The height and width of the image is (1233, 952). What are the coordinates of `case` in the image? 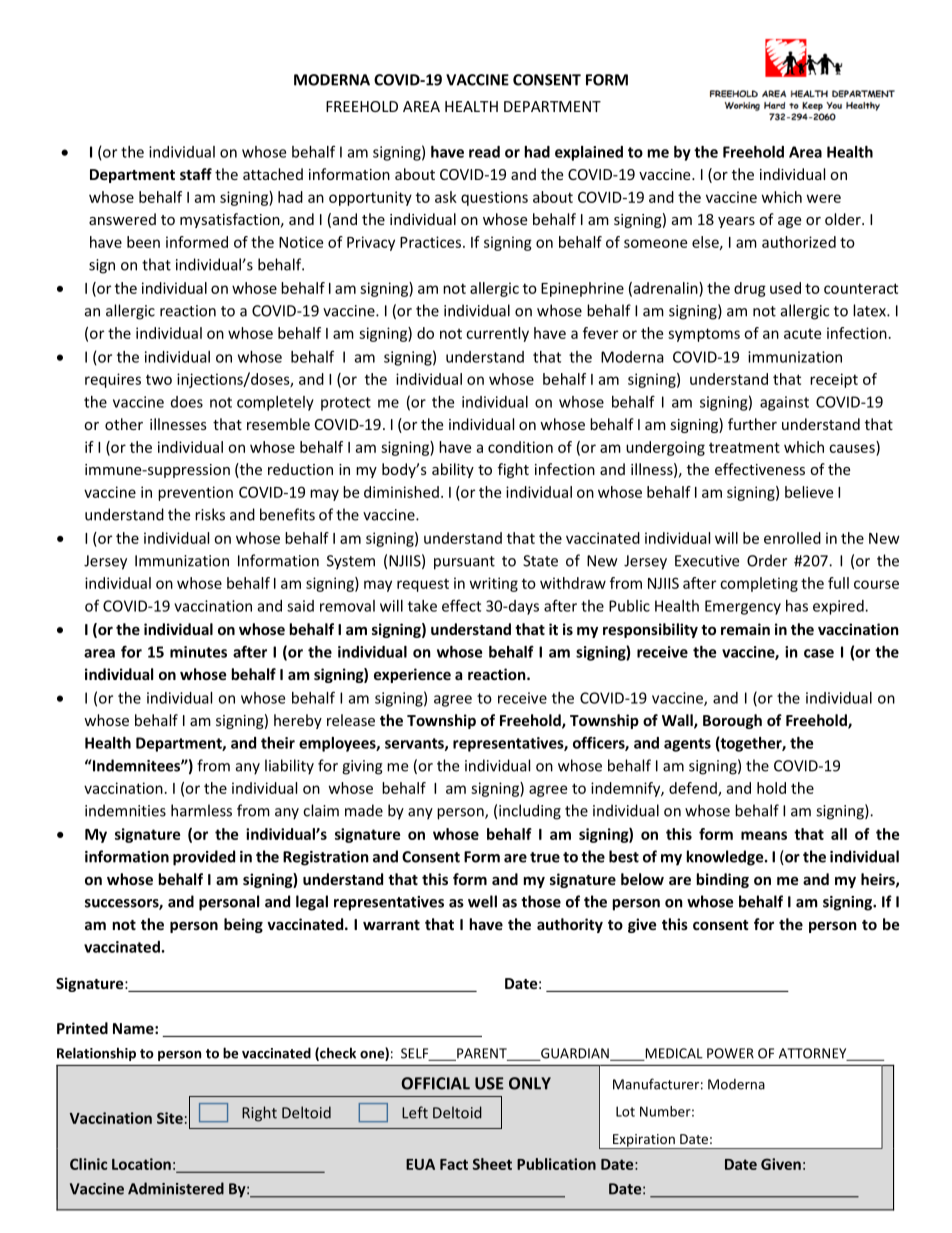 It's located at (819, 653).
